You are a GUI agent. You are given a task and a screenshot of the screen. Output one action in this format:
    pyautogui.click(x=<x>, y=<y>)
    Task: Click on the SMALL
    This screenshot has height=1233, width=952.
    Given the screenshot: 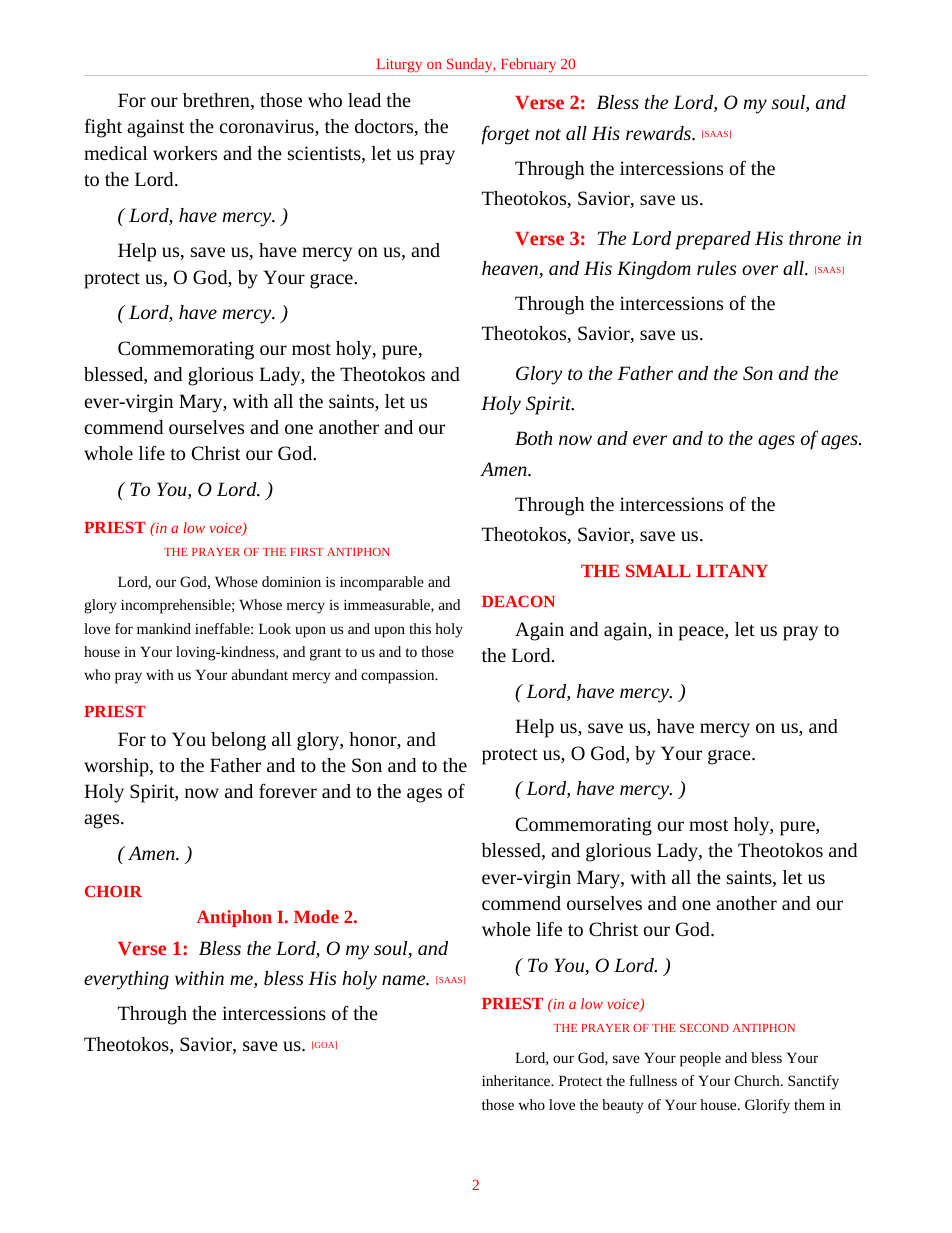 What is the action you would take?
    pyautogui.click(x=658, y=570)
